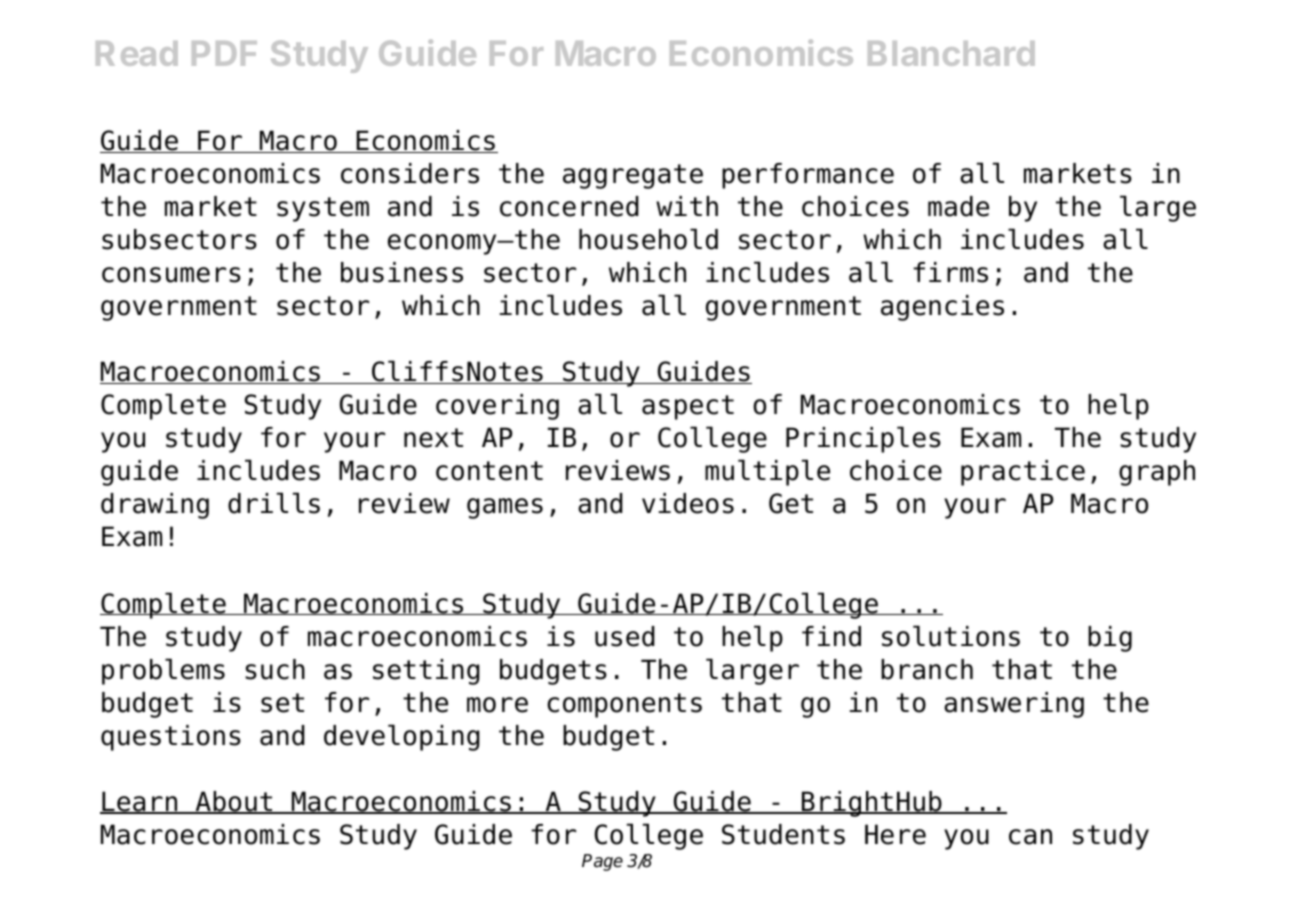  What do you see at coordinates (171, 275) in the document?
I see `consumers` at bounding box center [171, 275].
